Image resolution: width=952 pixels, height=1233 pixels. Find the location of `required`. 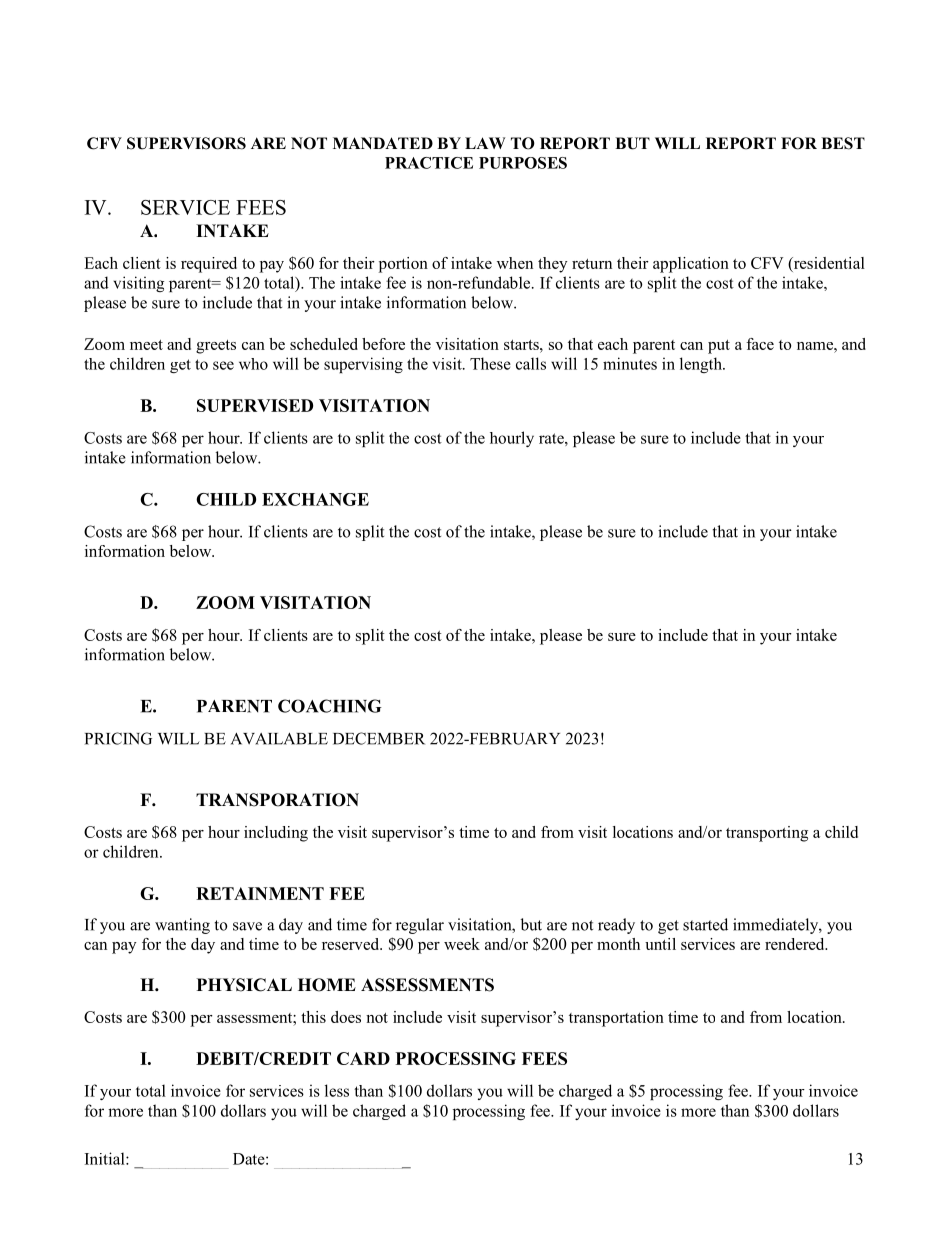

required is located at coordinates (209, 265).
